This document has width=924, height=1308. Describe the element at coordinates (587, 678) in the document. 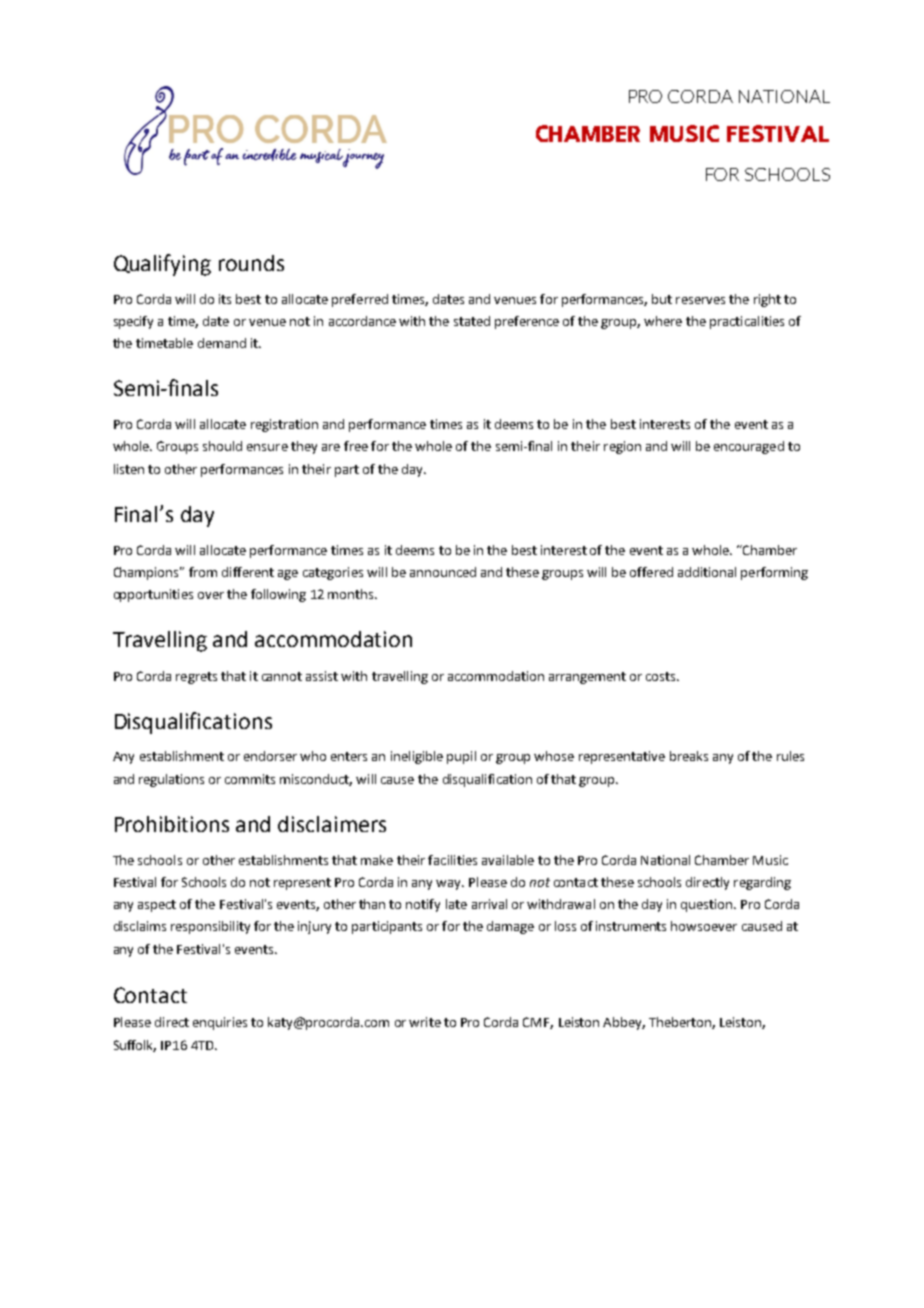

I see `arrangement` at that location.
